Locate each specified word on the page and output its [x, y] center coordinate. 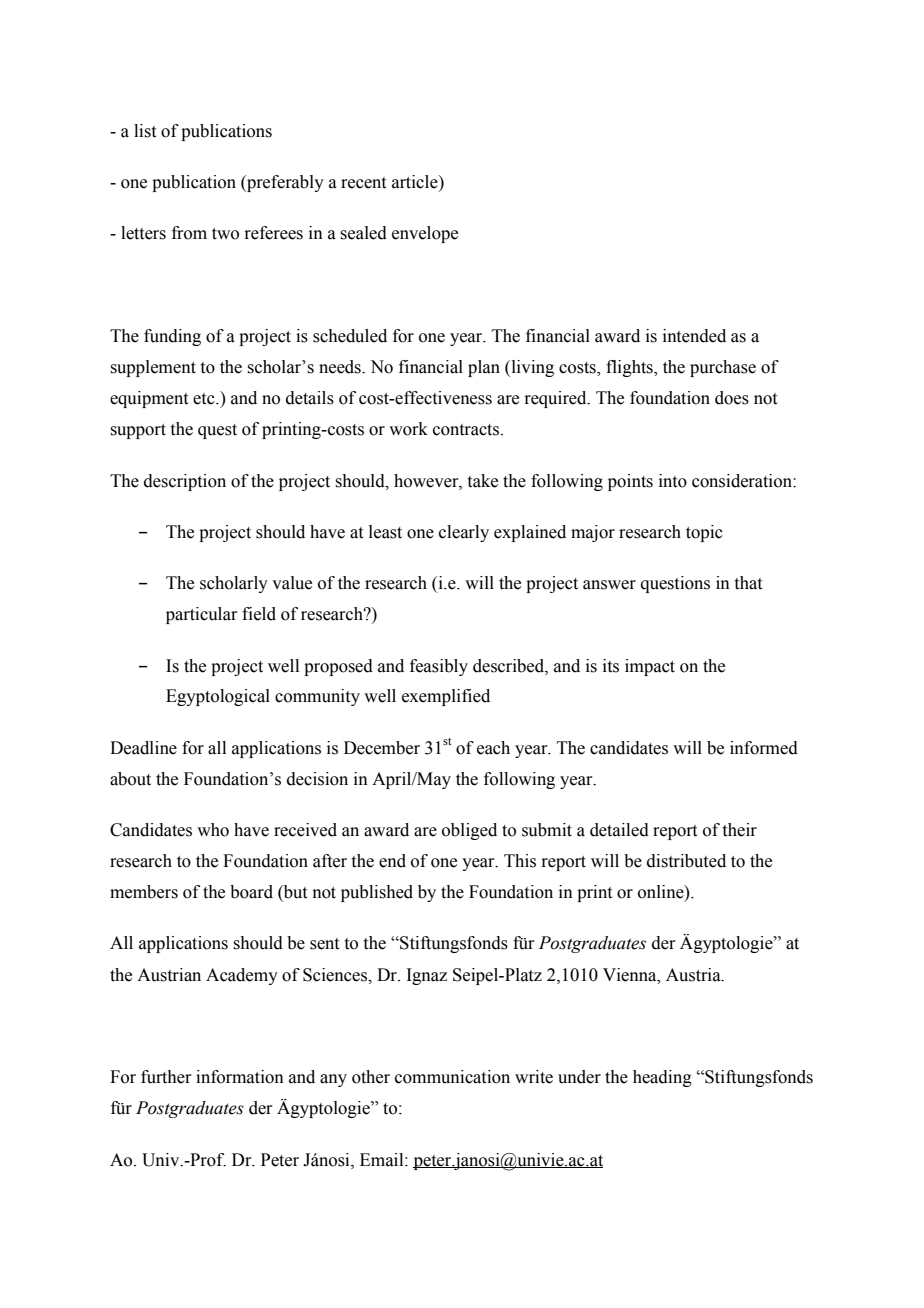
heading [662, 1078]
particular [202, 615]
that [748, 583]
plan [484, 368]
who [213, 830]
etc [205, 399]
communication [452, 1077]
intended [694, 336]
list [145, 131]
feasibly [439, 667]
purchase [723, 368]
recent [363, 183]
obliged [469, 831]
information [240, 1077]
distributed [686, 861]
